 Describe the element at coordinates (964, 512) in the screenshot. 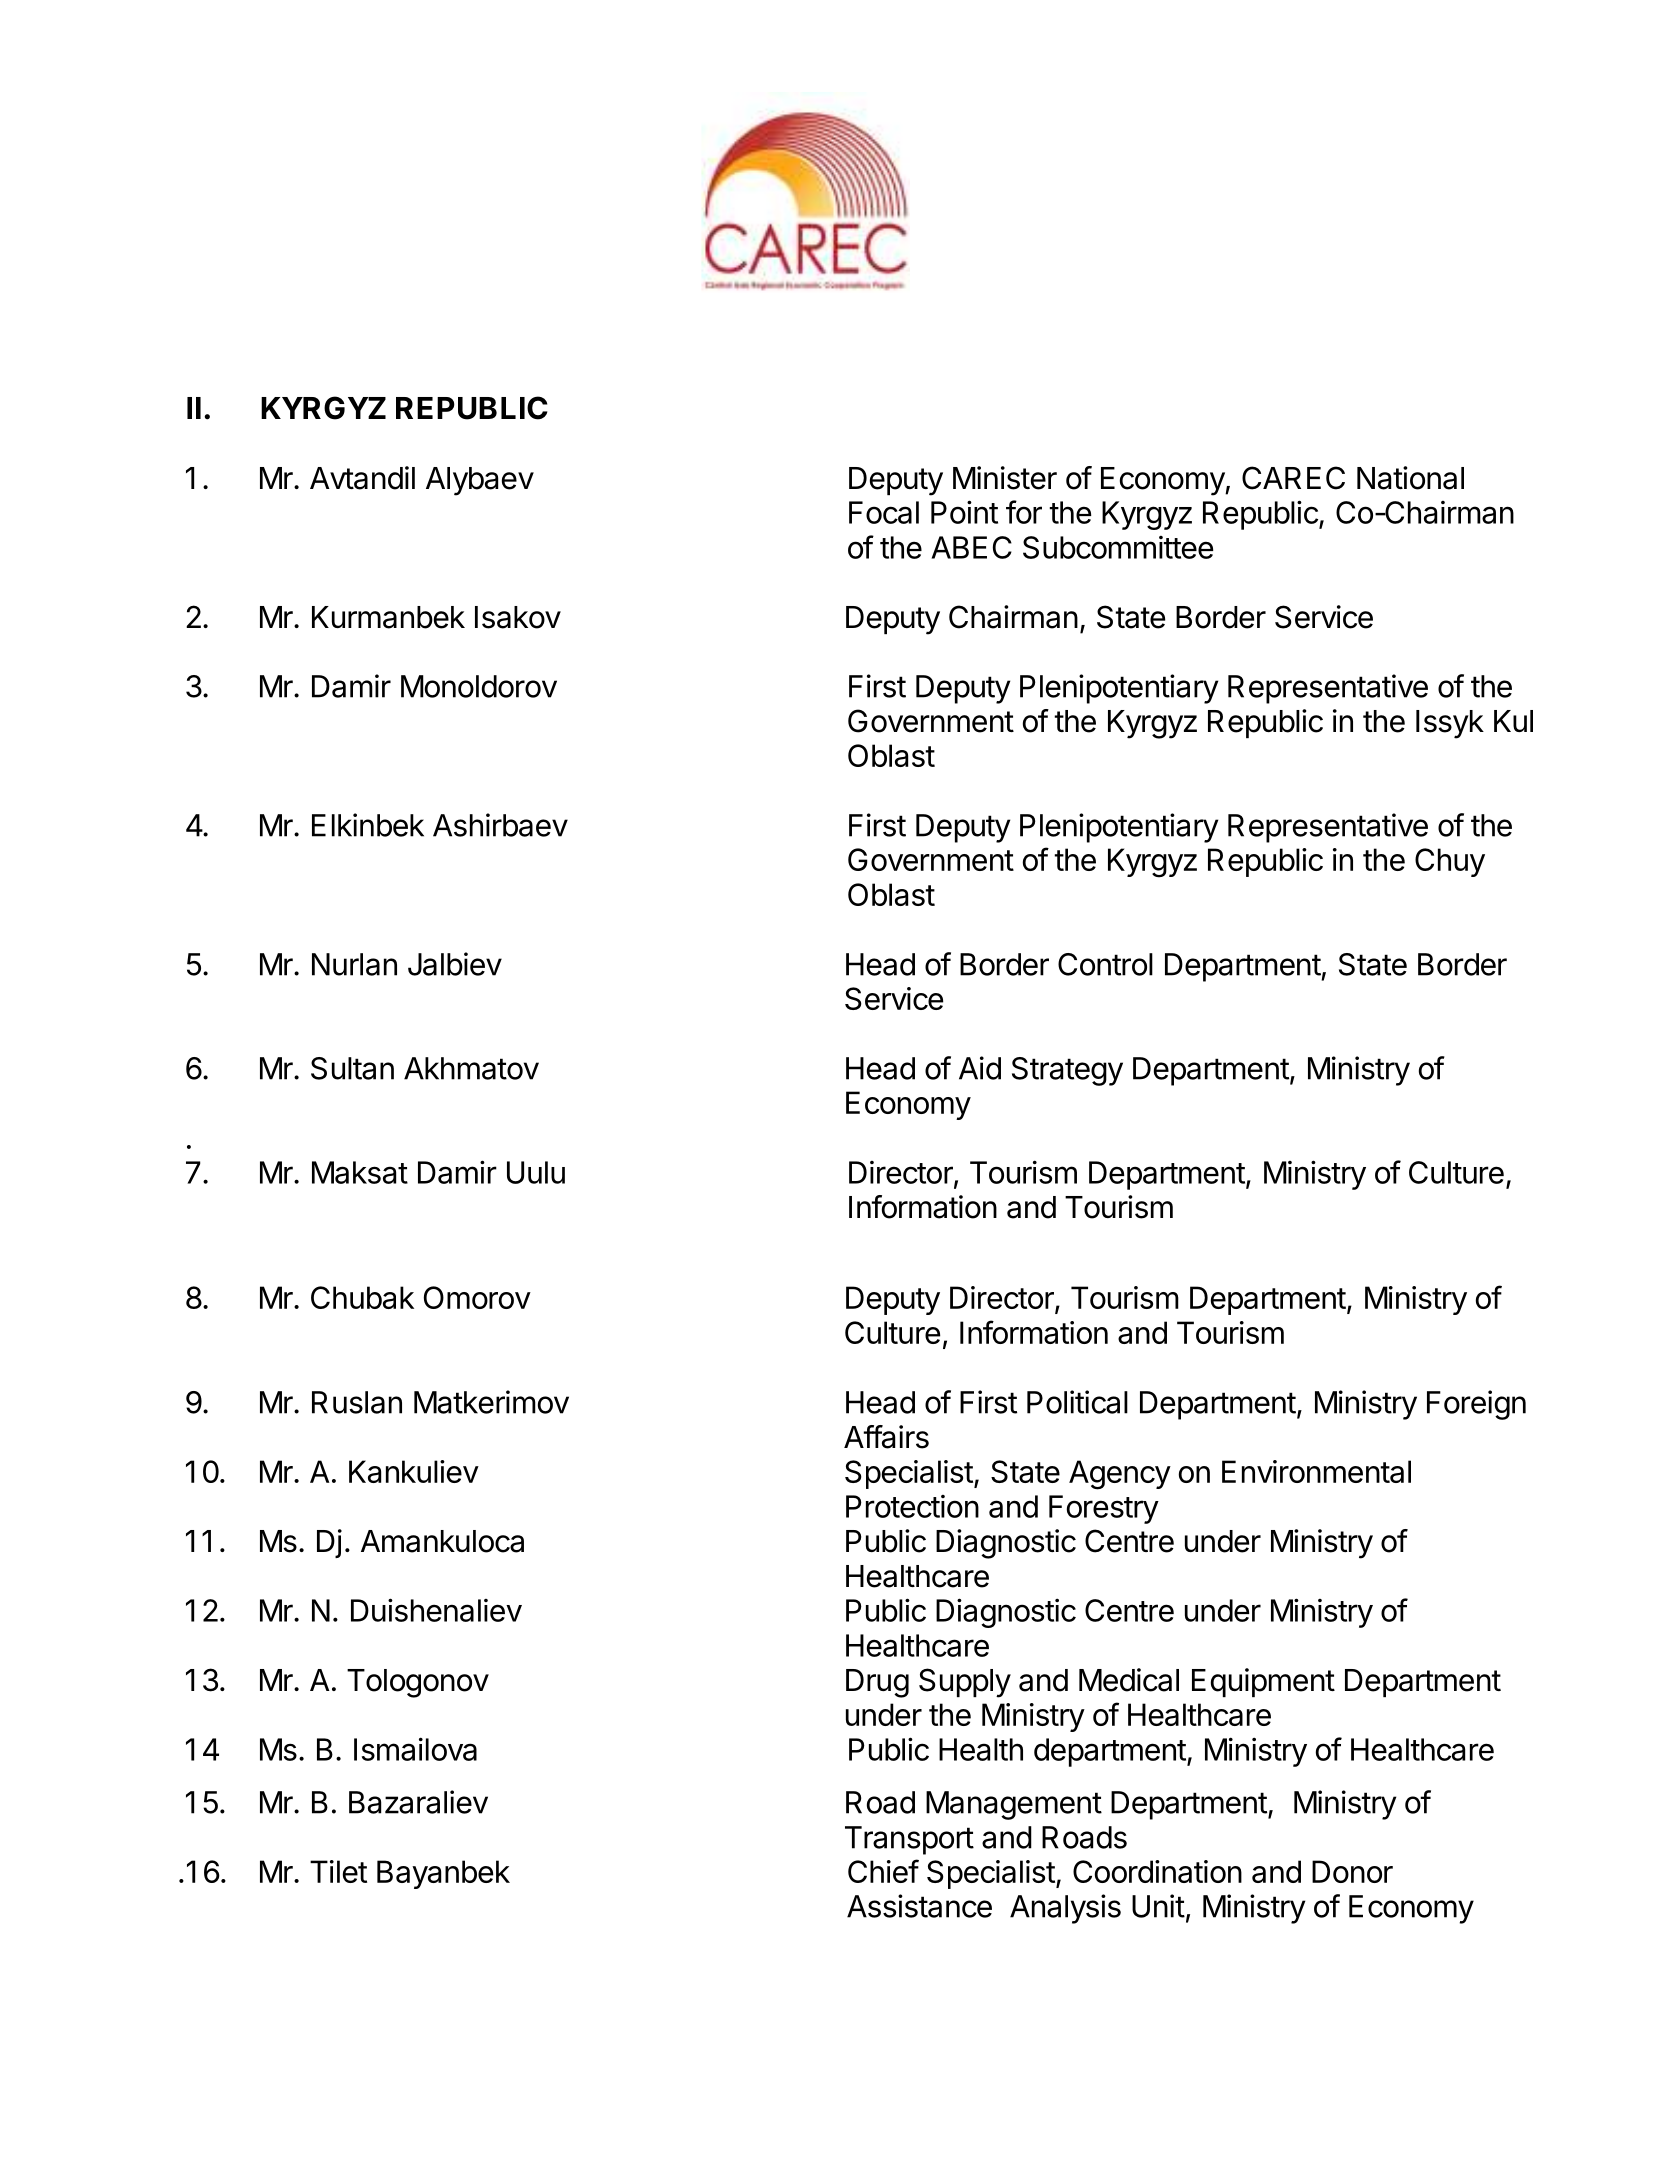

I see `Point` at that location.
